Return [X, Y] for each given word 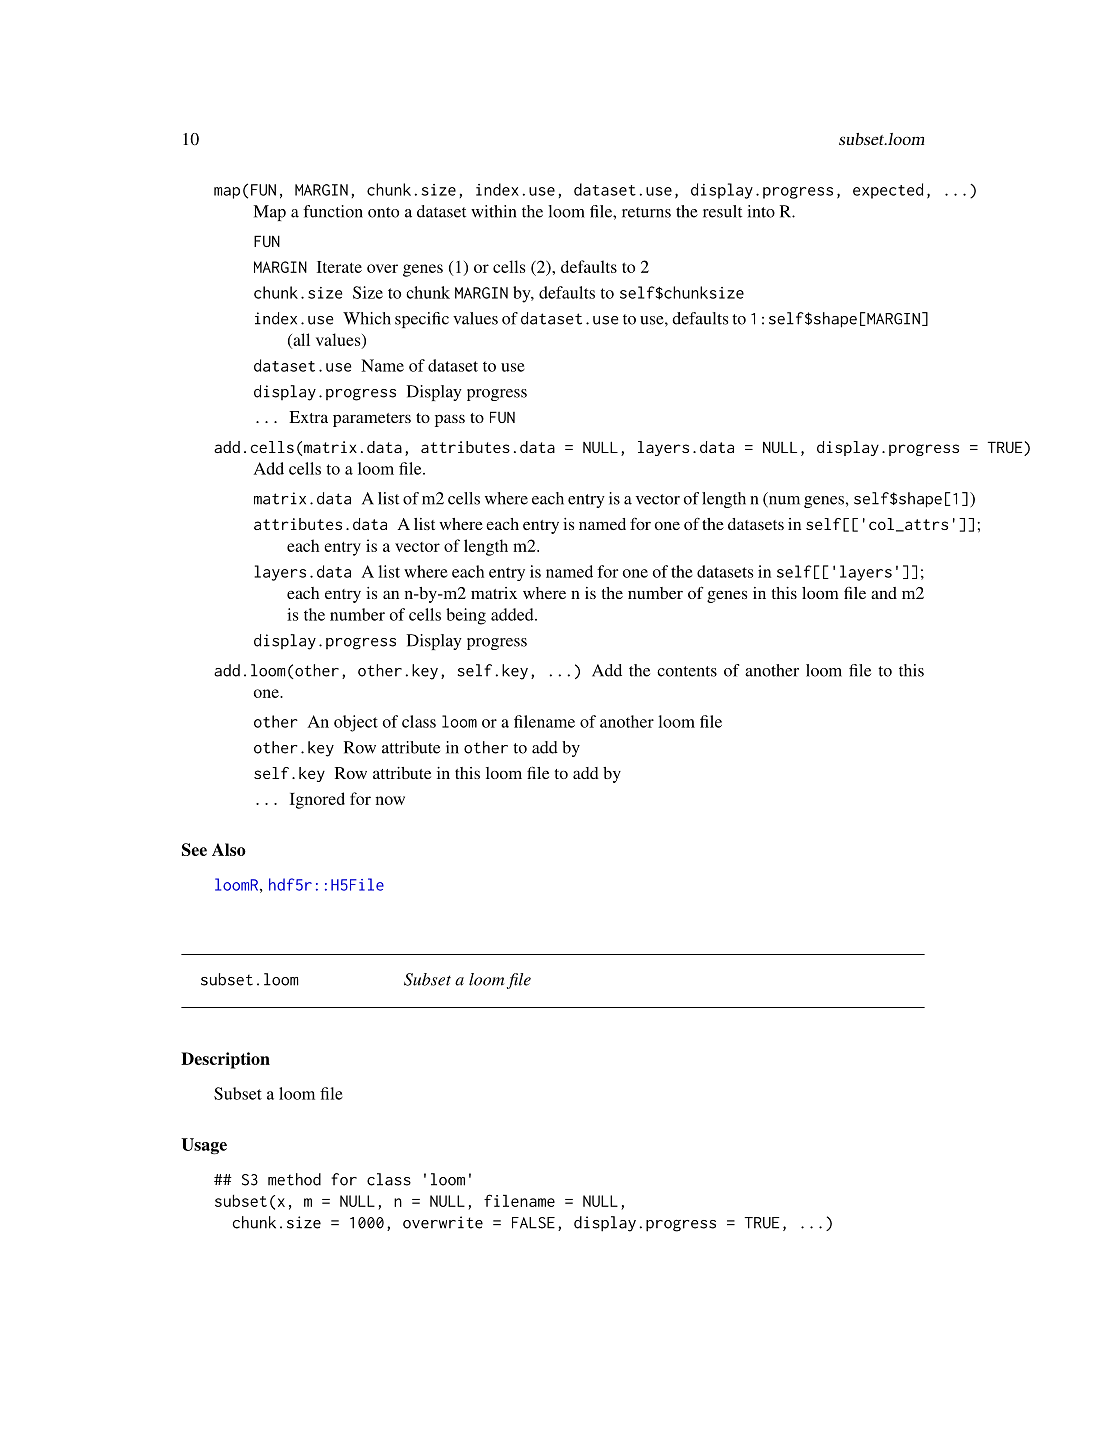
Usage [204, 1146]
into [761, 211]
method [294, 1179]
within [493, 211]
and [884, 593]
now [390, 800]
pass [450, 420]
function [333, 211]
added [513, 614]
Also [229, 849]
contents [687, 671]
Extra [308, 417]
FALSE [533, 1223]
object [356, 723]
